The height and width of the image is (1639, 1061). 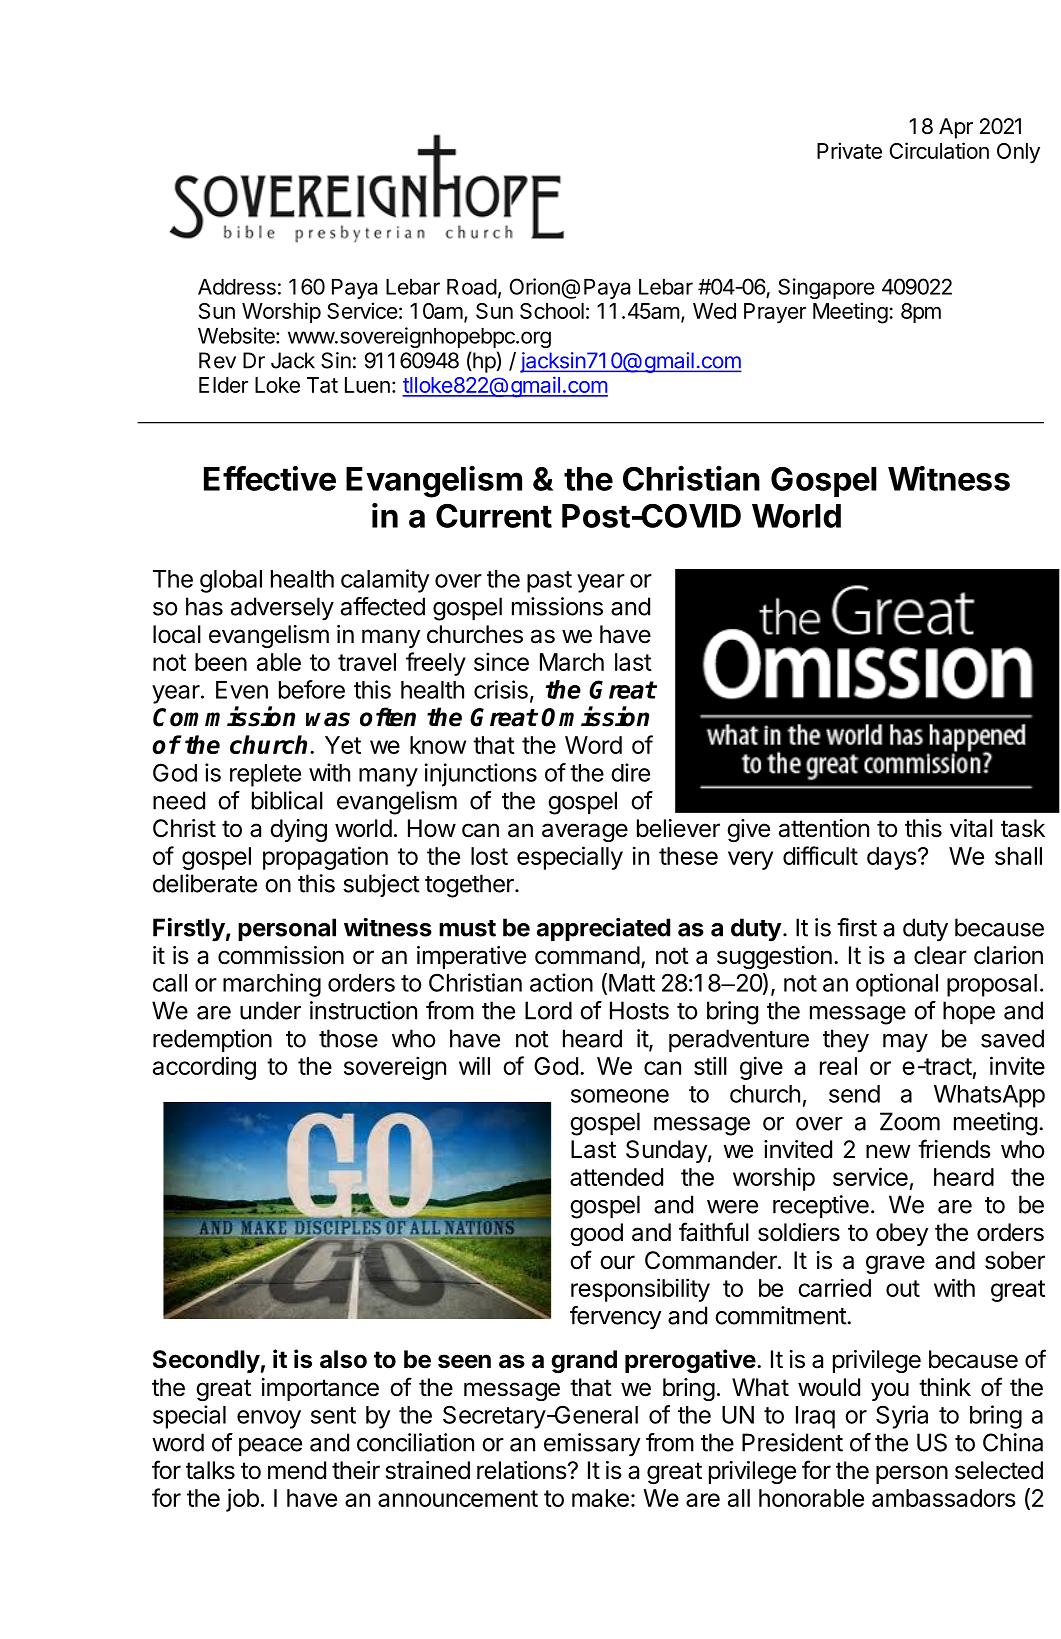 I want to click on attended, so click(x=616, y=1177).
